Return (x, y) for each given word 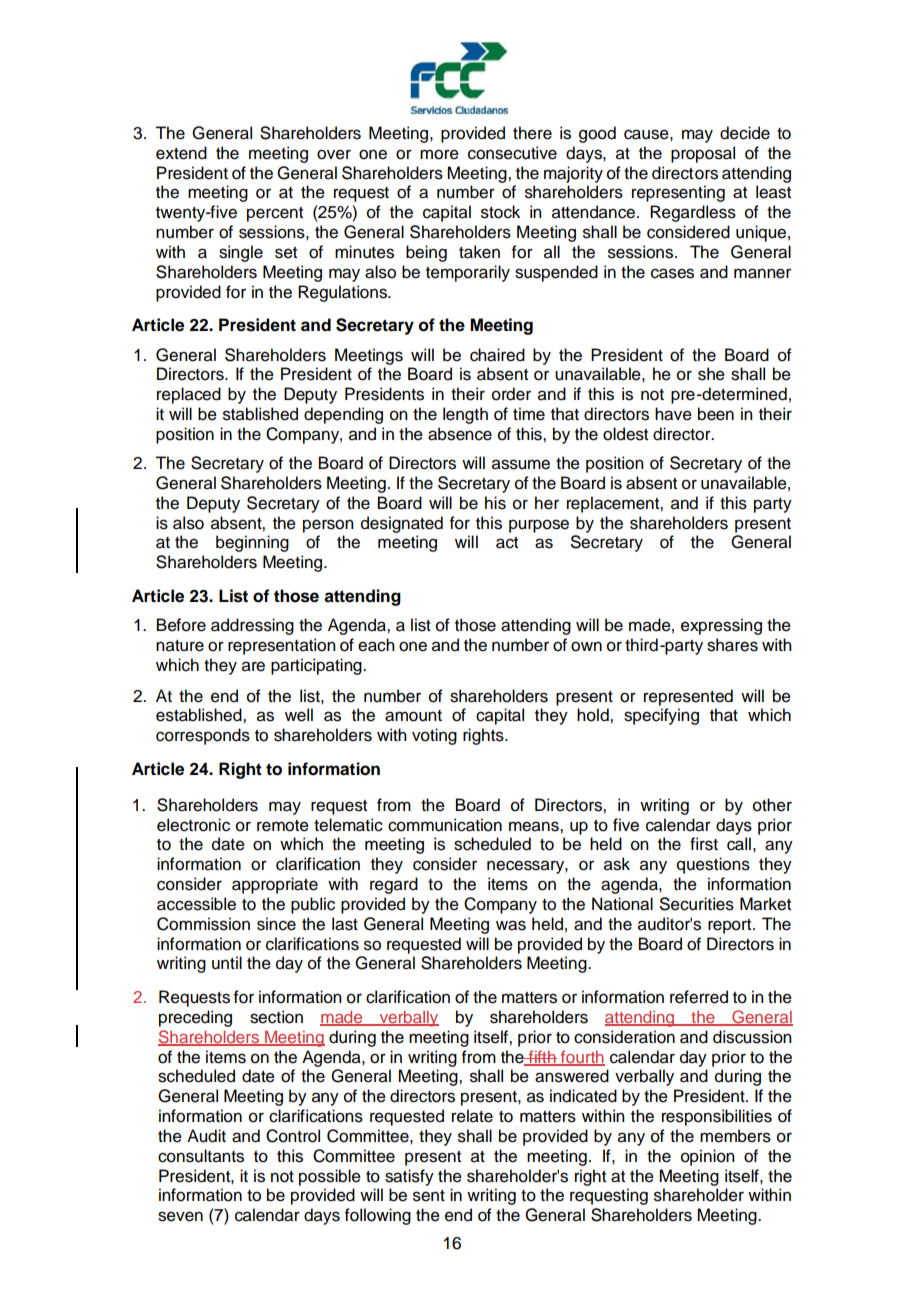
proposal (703, 154)
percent (275, 214)
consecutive (512, 153)
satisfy (409, 1177)
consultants (201, 1156)
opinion (708, 1157)
